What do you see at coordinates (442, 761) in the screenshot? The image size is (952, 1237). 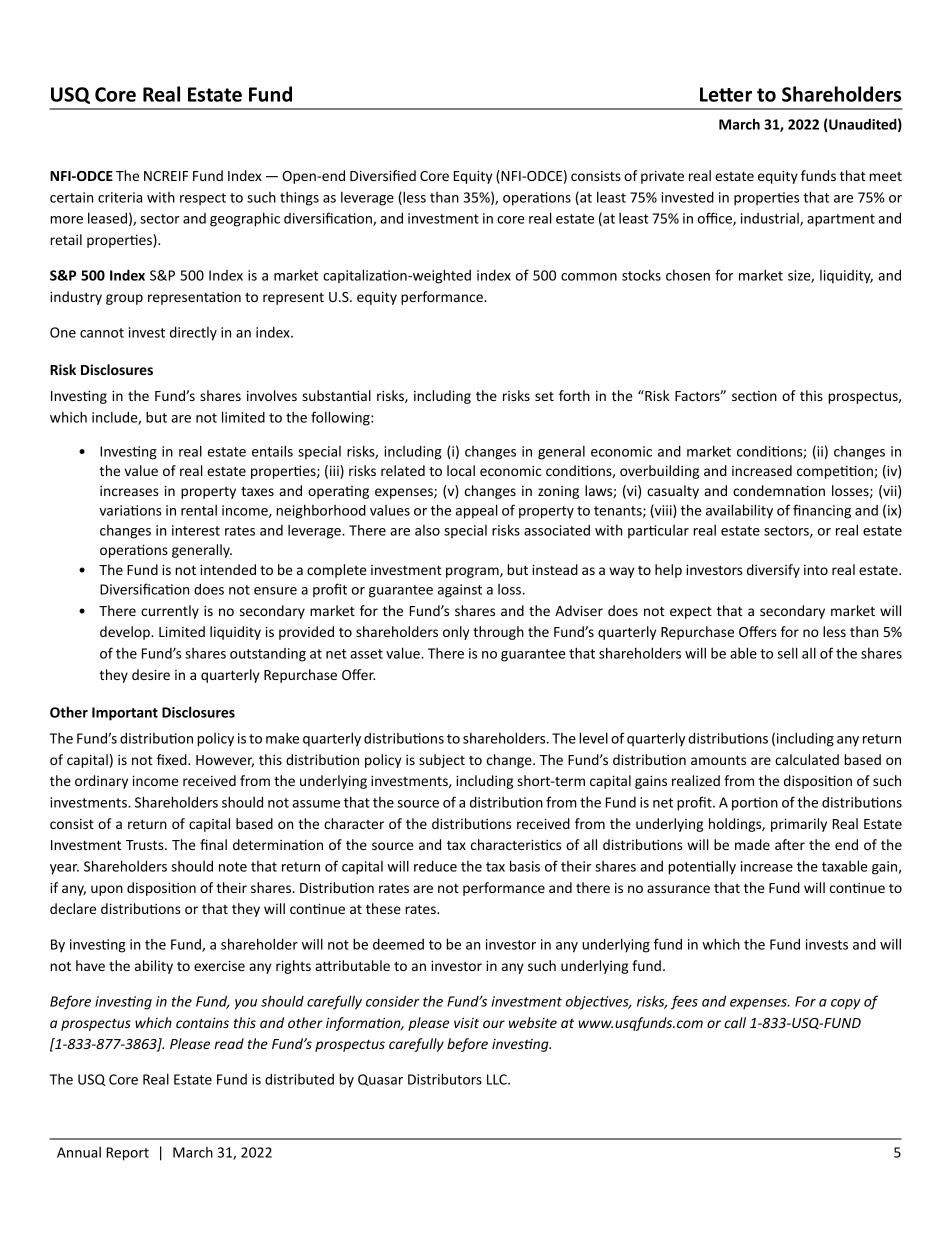 I see `subject` at bounding box center [442, 761].
